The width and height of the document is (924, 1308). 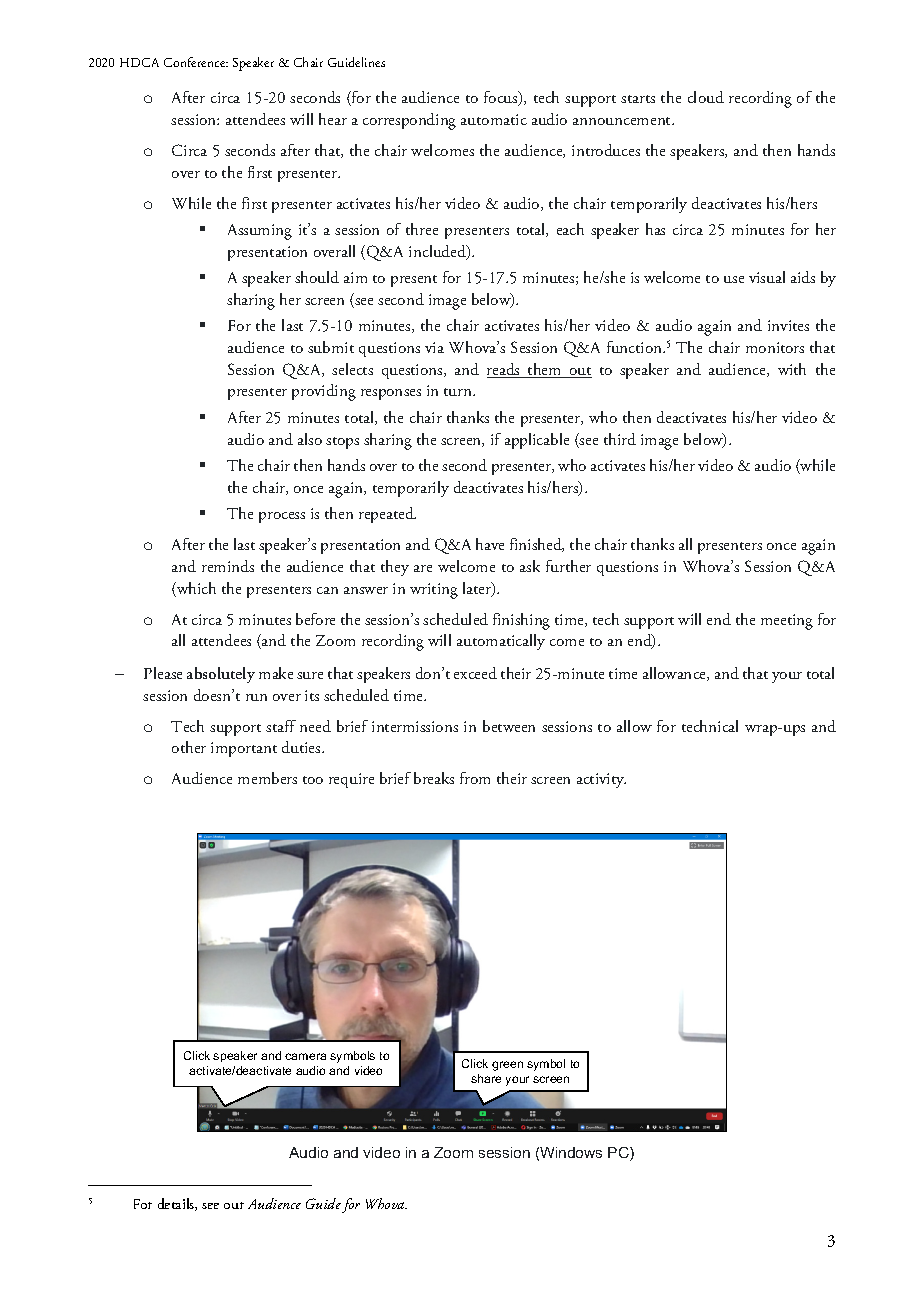 I want to click on cloud, so click(x=706, y=97).
